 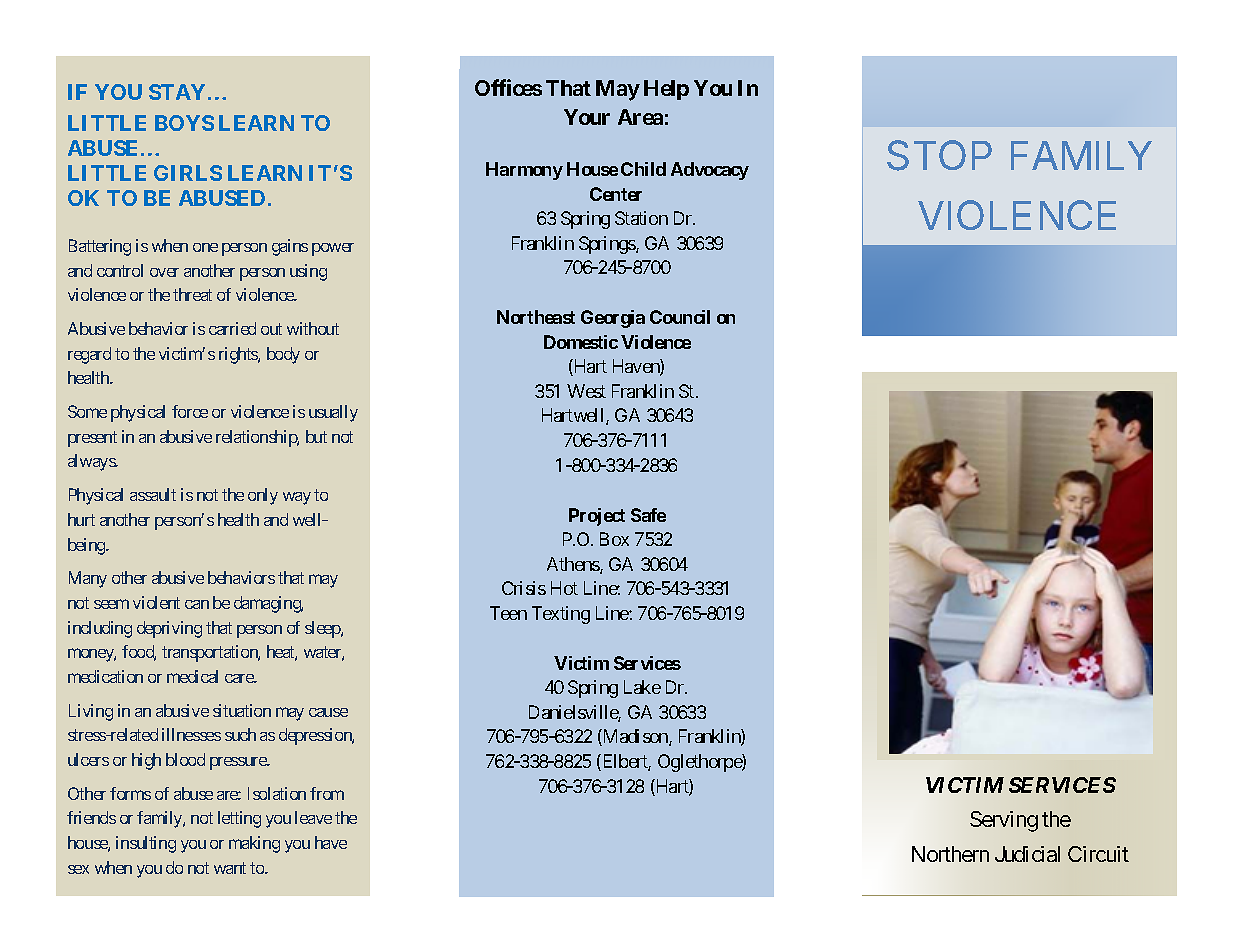 I want to click on making, so click(x=254, y=844).
